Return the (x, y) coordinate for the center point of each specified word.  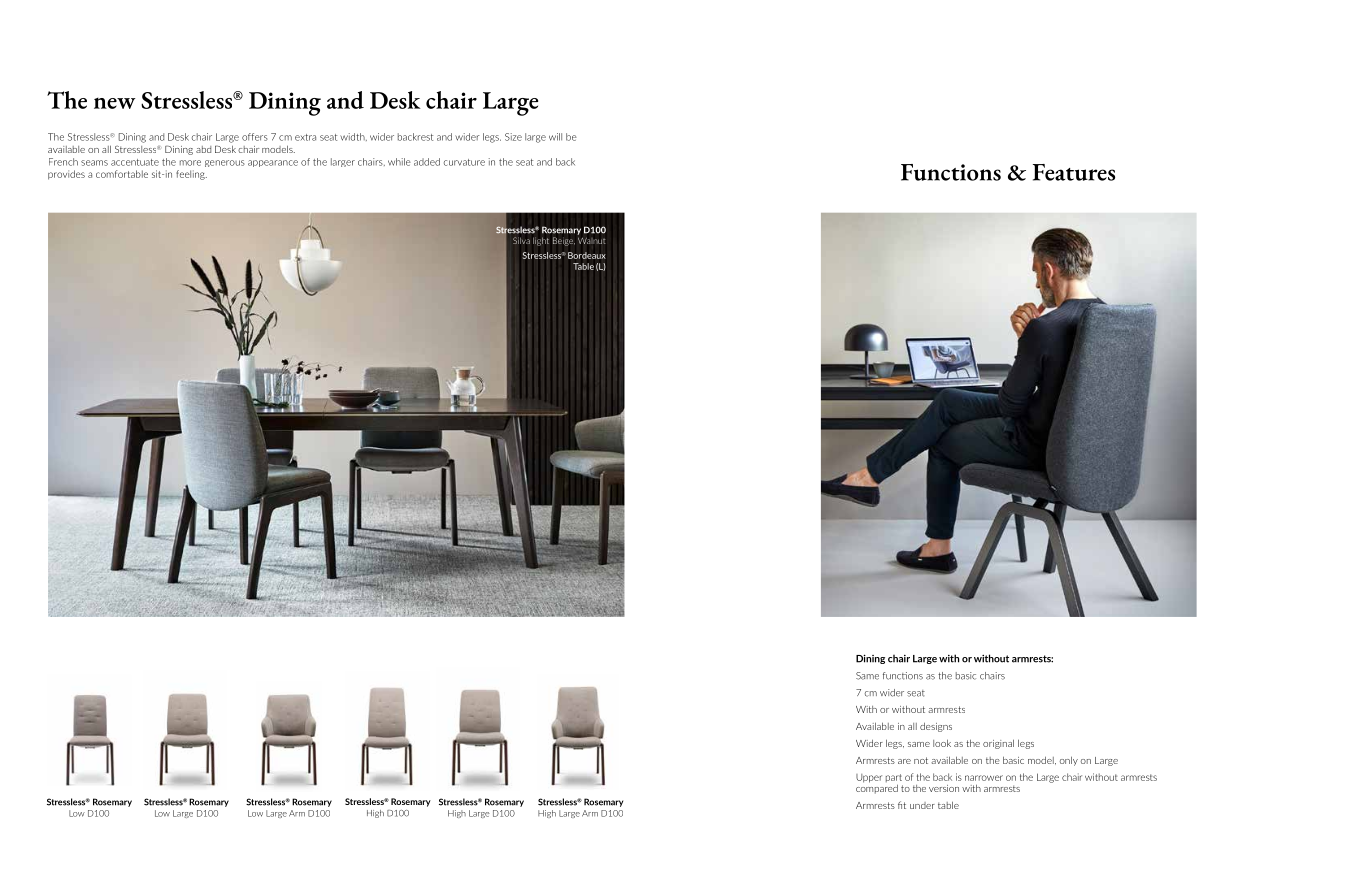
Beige (564, 241)
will (555, 137)
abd (203, 149)
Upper (869, 778)
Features (1074, 172)
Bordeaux (587, 255)
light (541, 241)
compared (877, 788)
